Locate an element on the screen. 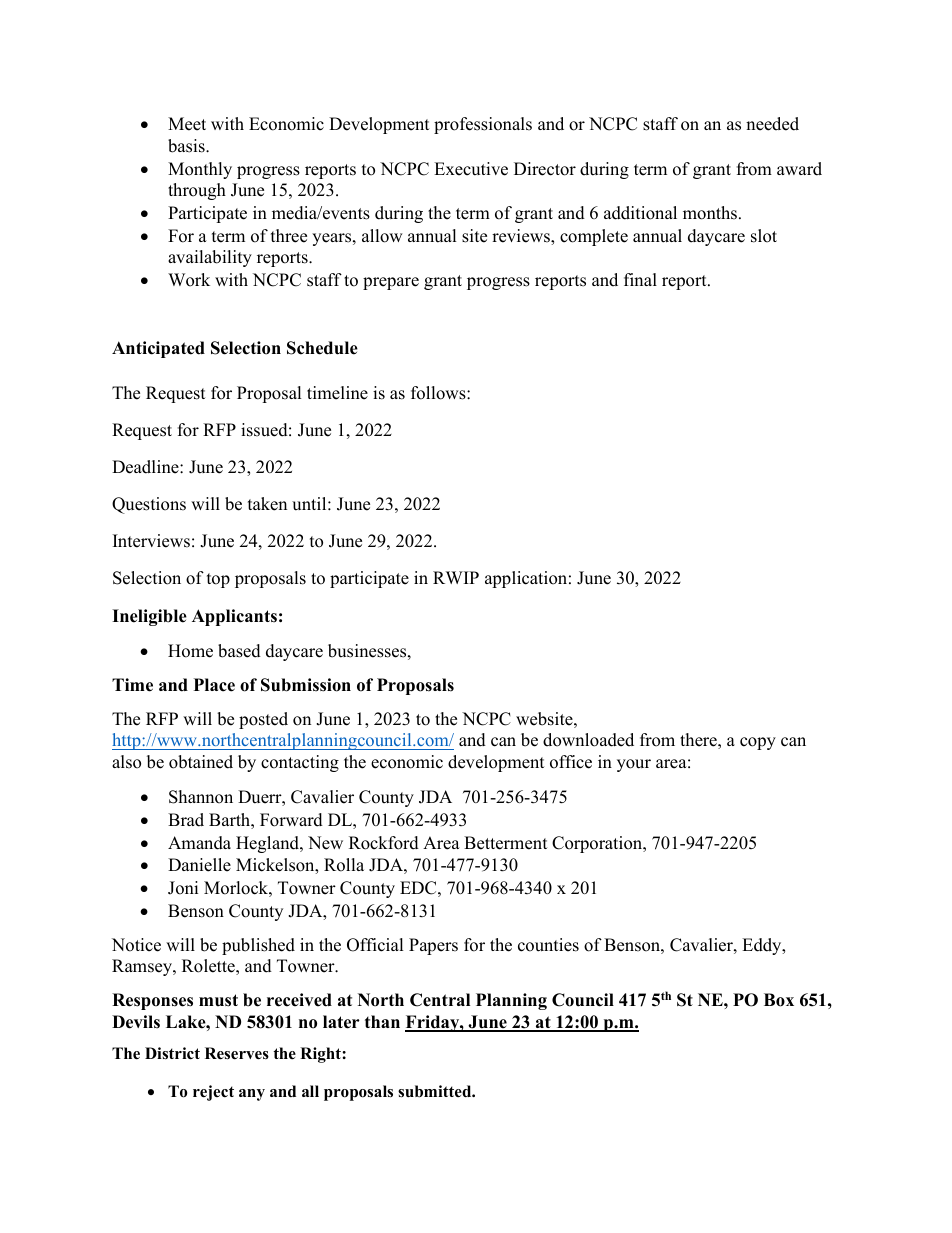  needed is located at coordinates (772, 124).
